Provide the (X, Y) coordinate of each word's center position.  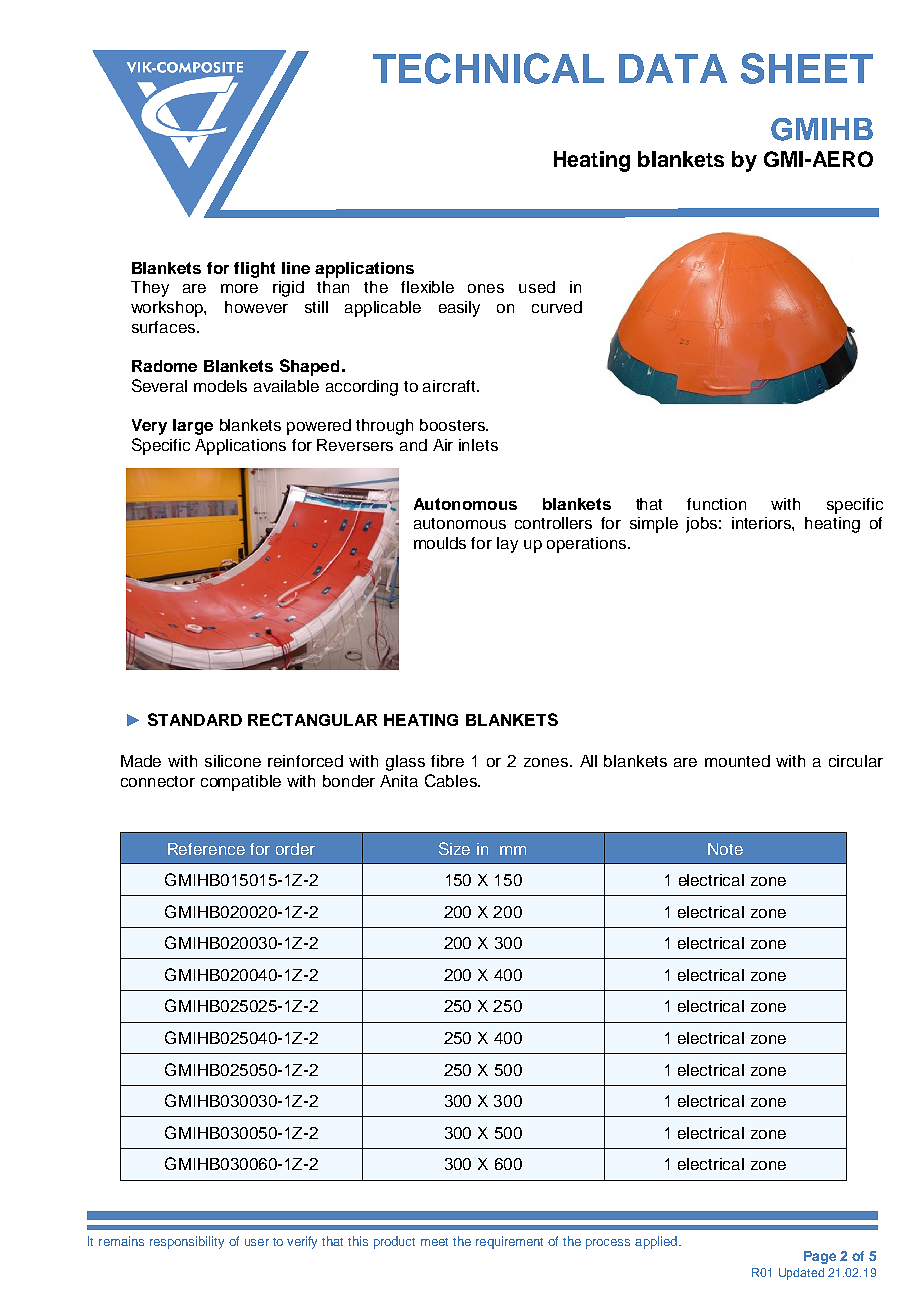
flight (254, 270)
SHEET (807, 68)
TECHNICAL (488, 68)
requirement (509, 1242)
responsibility (187, 1242)
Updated (801, 1274)
